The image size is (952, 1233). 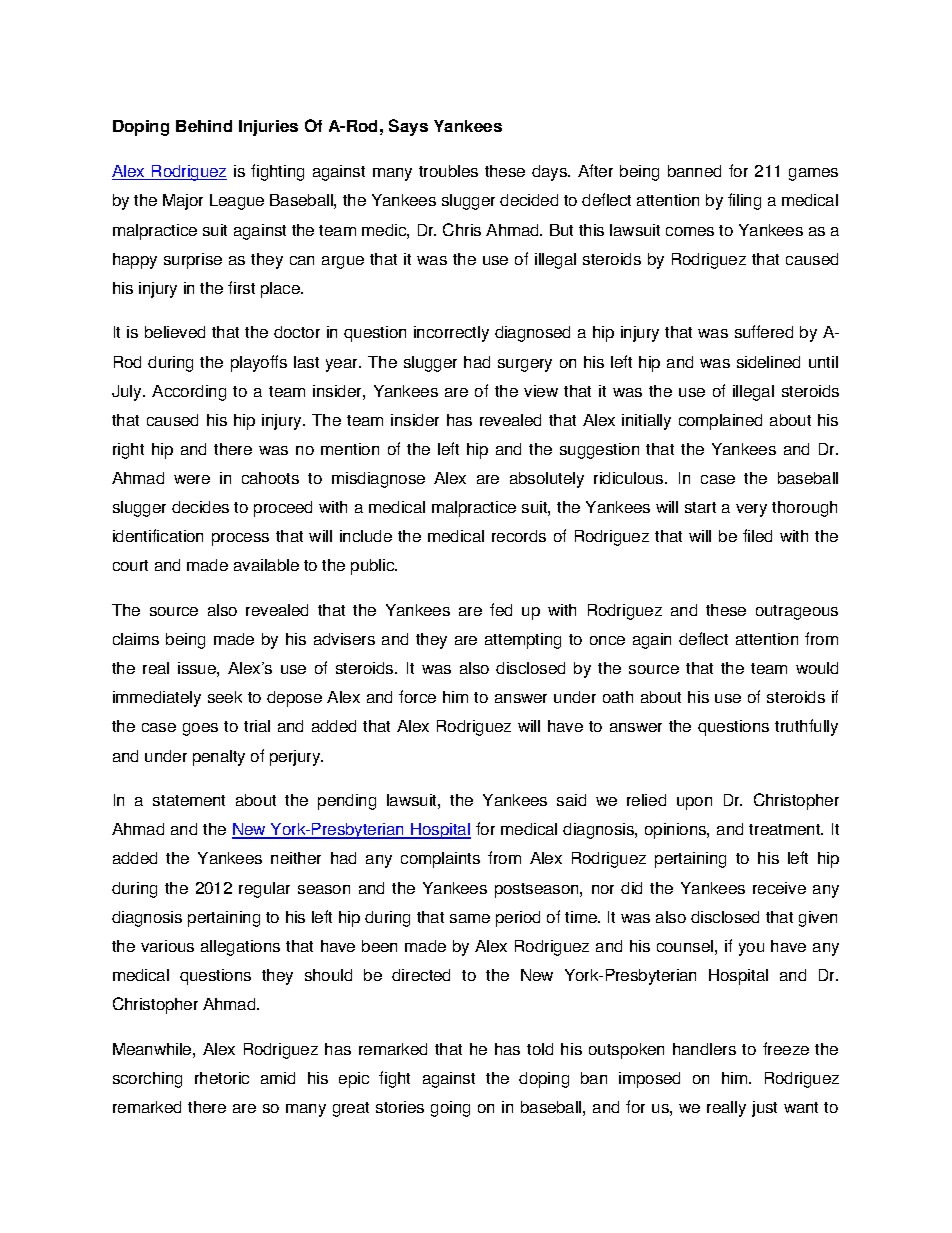 What do you see at coordinates (764, 1109) in the image?
I see `just` at bounding box center [764, 1109].
